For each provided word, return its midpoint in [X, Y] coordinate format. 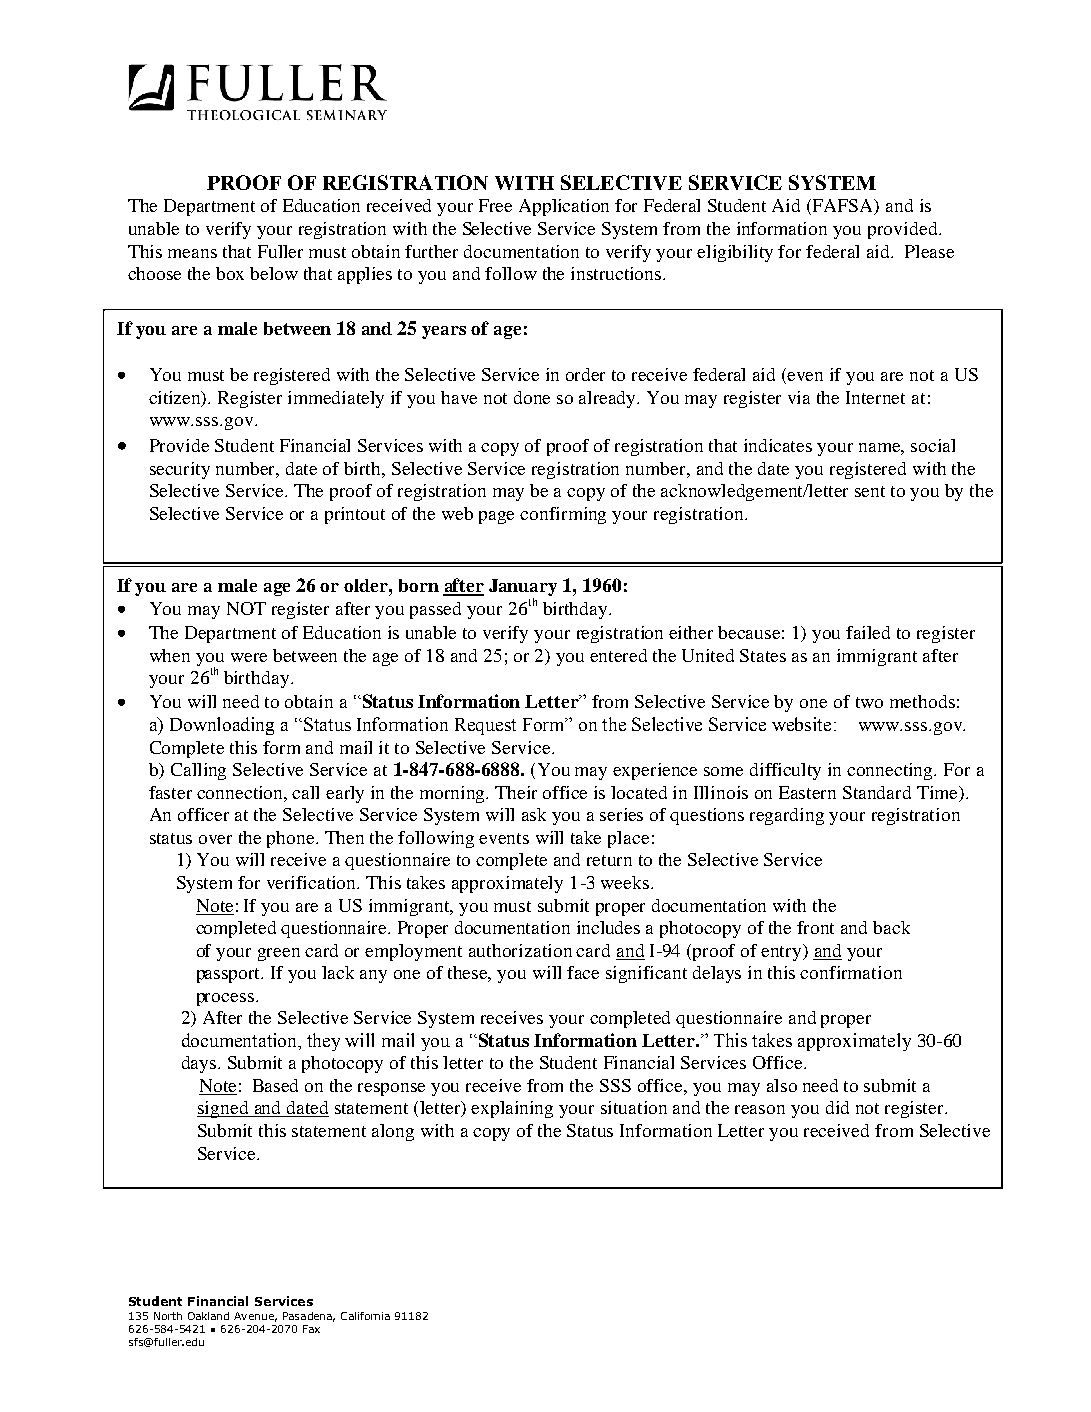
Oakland [208, 1316]
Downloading [222, 726]
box [230, 273]
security [180, 470]
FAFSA [844, 207]
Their [516, 792]
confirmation [851, 972]
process [225, 999]
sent [870, 491]
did [837, 1107]
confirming [563, 515]
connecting [891, 771]
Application [564, 207]
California [365, 1316]
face [583, 972]
